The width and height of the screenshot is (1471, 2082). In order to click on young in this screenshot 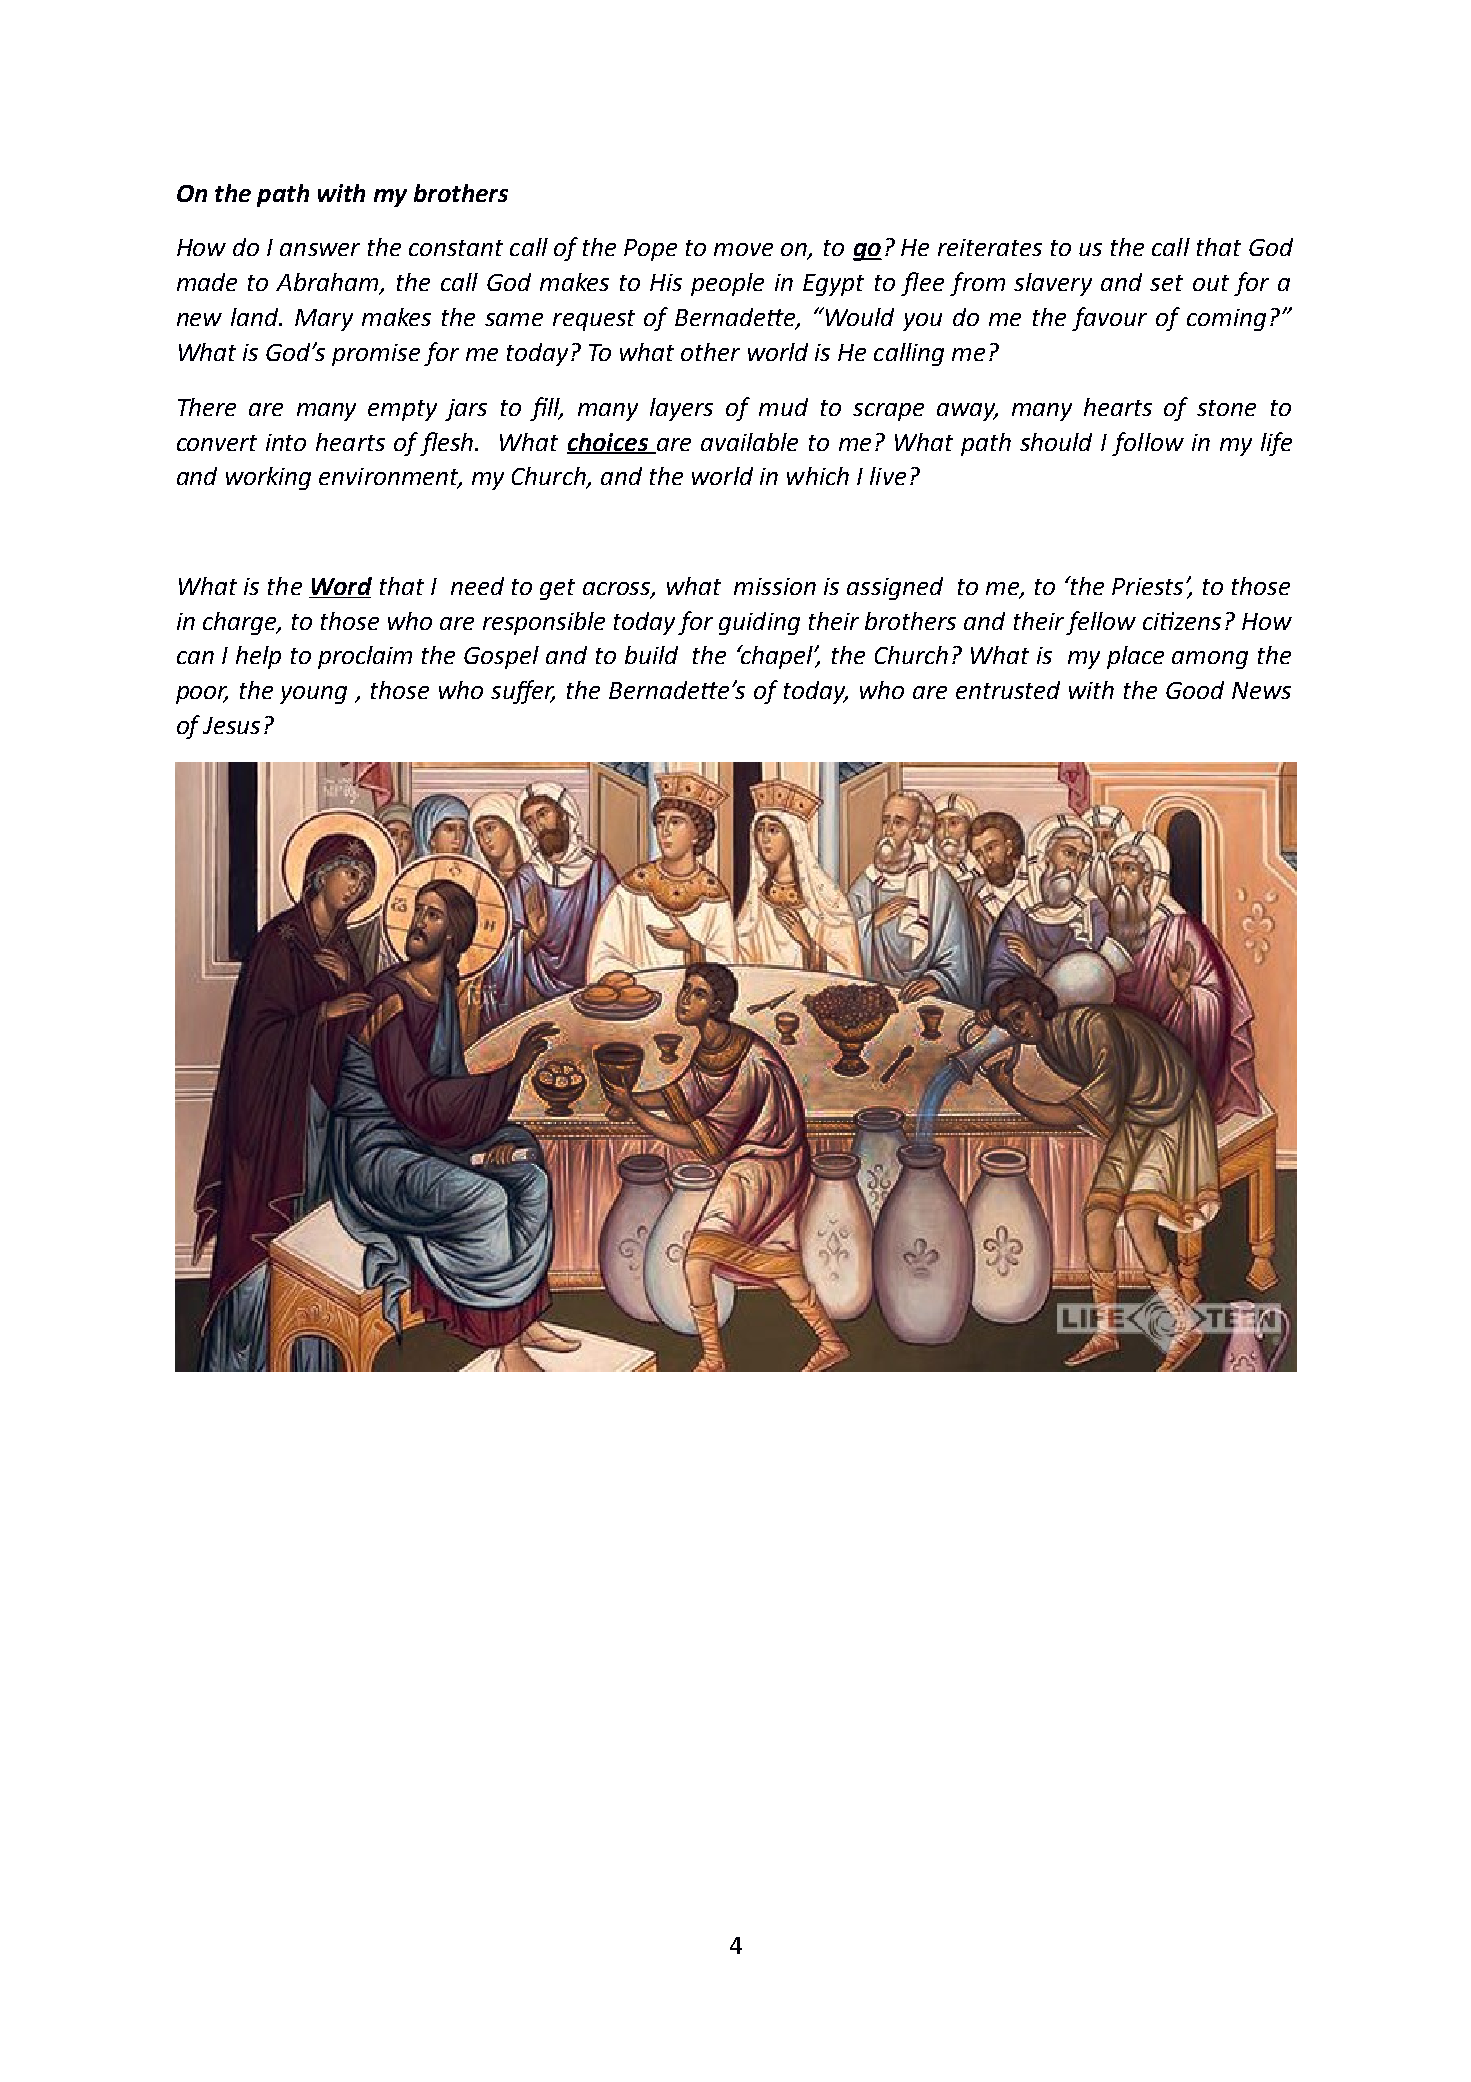, I will do `click(313, 695)`.
